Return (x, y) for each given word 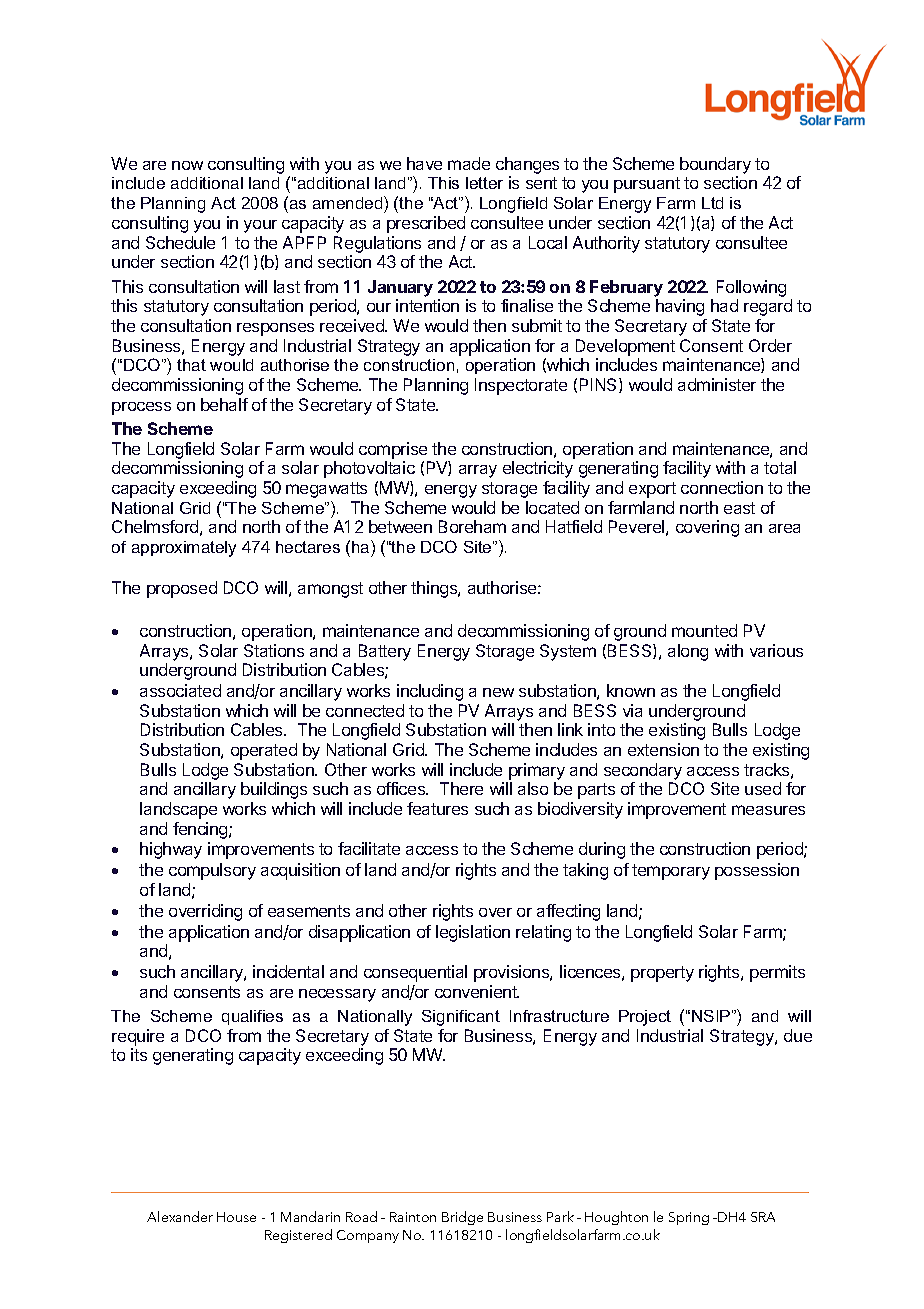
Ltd (712, 203)
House (236, 1217)
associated (180, 690)
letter (484, 183)
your (260, 226)
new (498, 692)
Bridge (462, 1218)
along (688, 652)
